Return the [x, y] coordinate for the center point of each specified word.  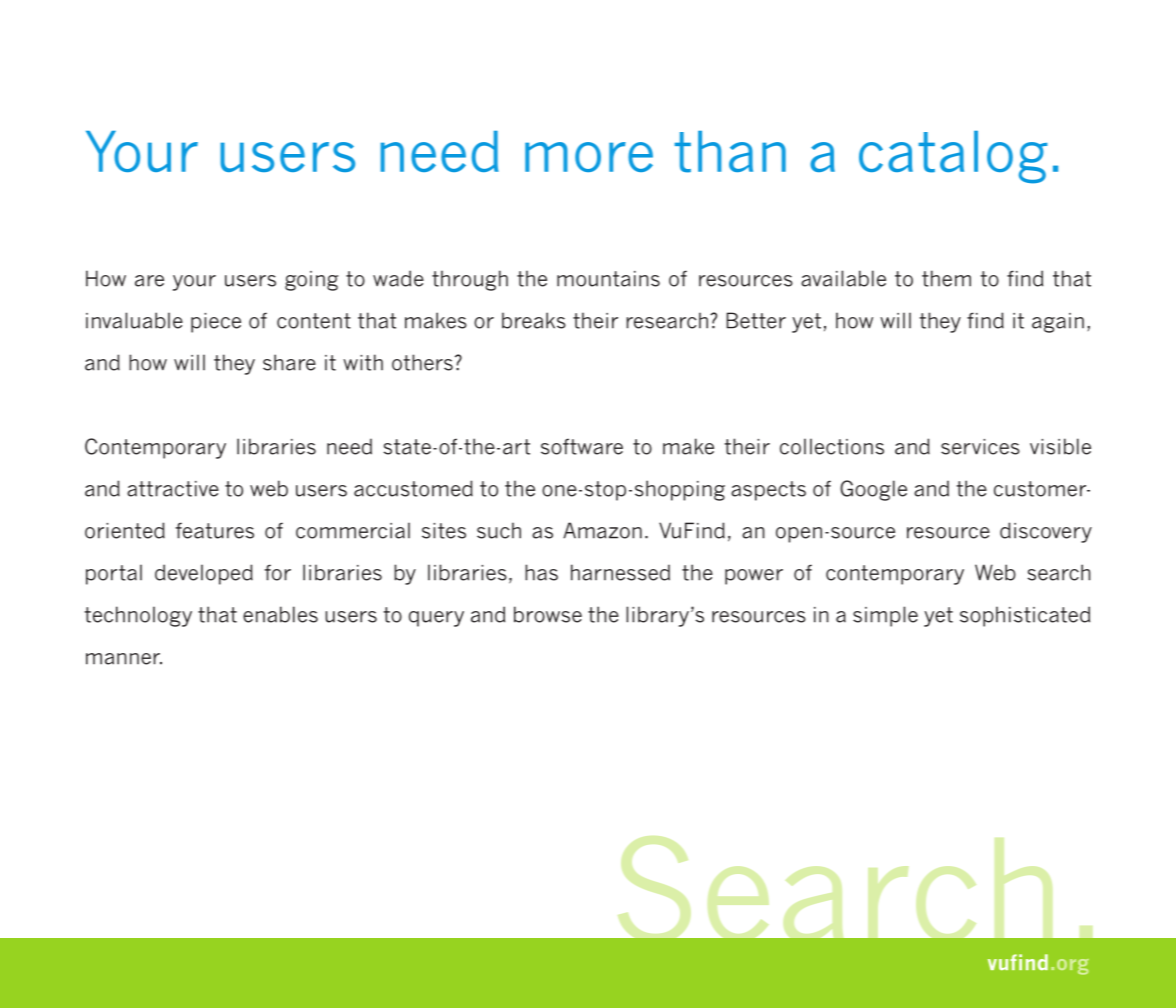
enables [280, 614]
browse [548, 614]
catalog [953, 157]
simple [885, 616]
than [730, 152]
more [589, 157]
